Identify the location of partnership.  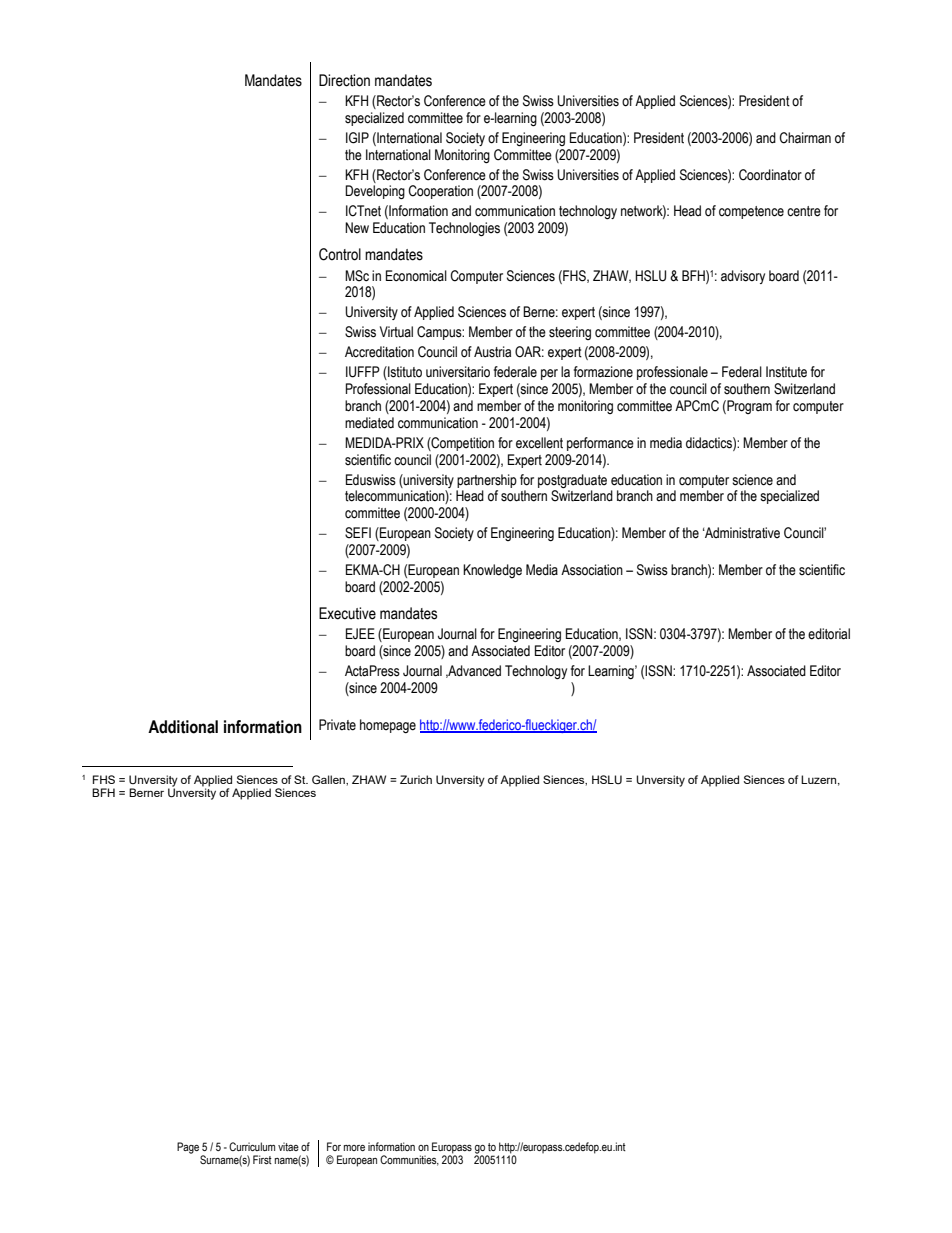
(487, 481).
